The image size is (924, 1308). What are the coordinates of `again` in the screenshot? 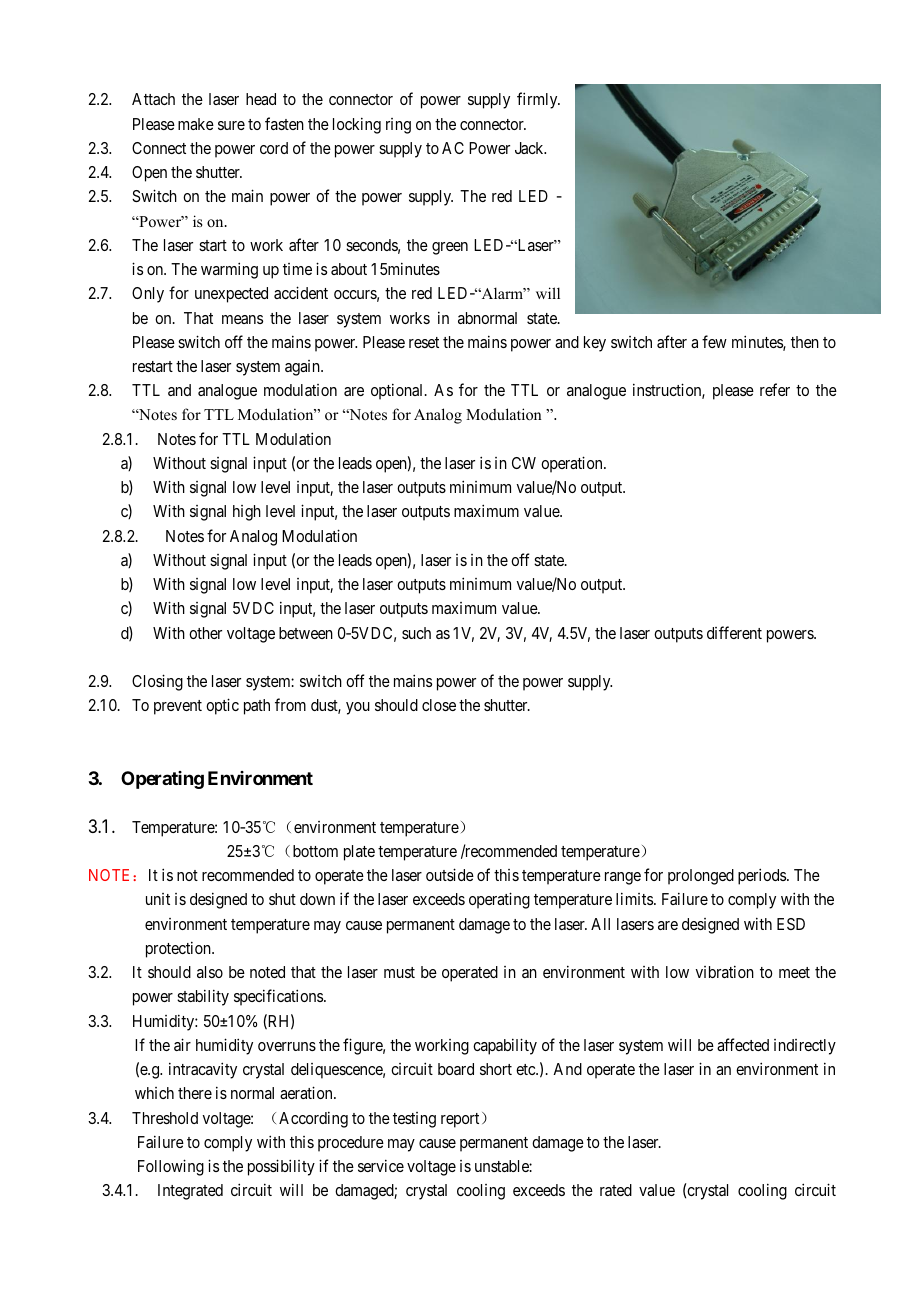 It's located at (303, 368).
